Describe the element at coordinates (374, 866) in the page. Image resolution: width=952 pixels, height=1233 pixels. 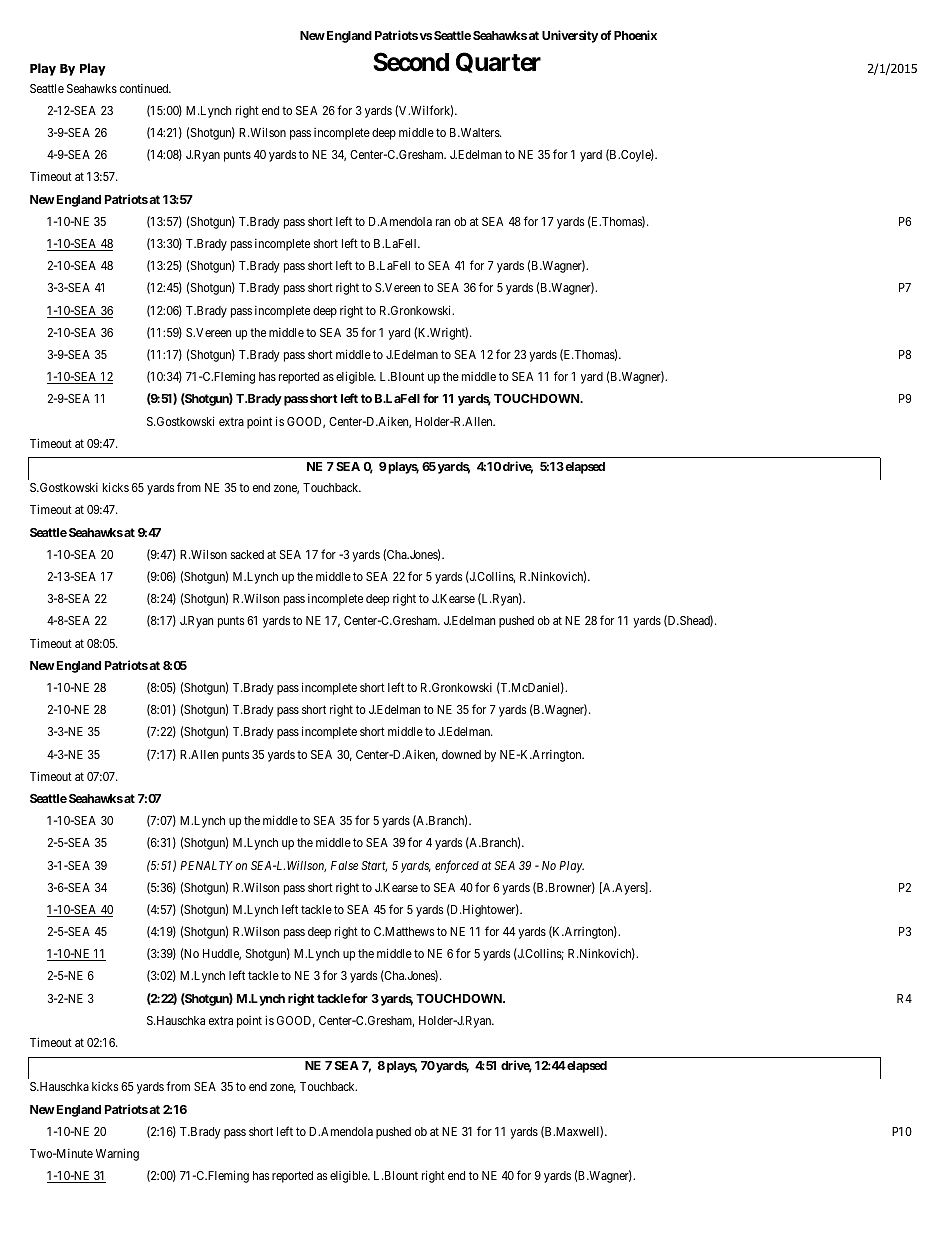
I see `Start` at that location.
